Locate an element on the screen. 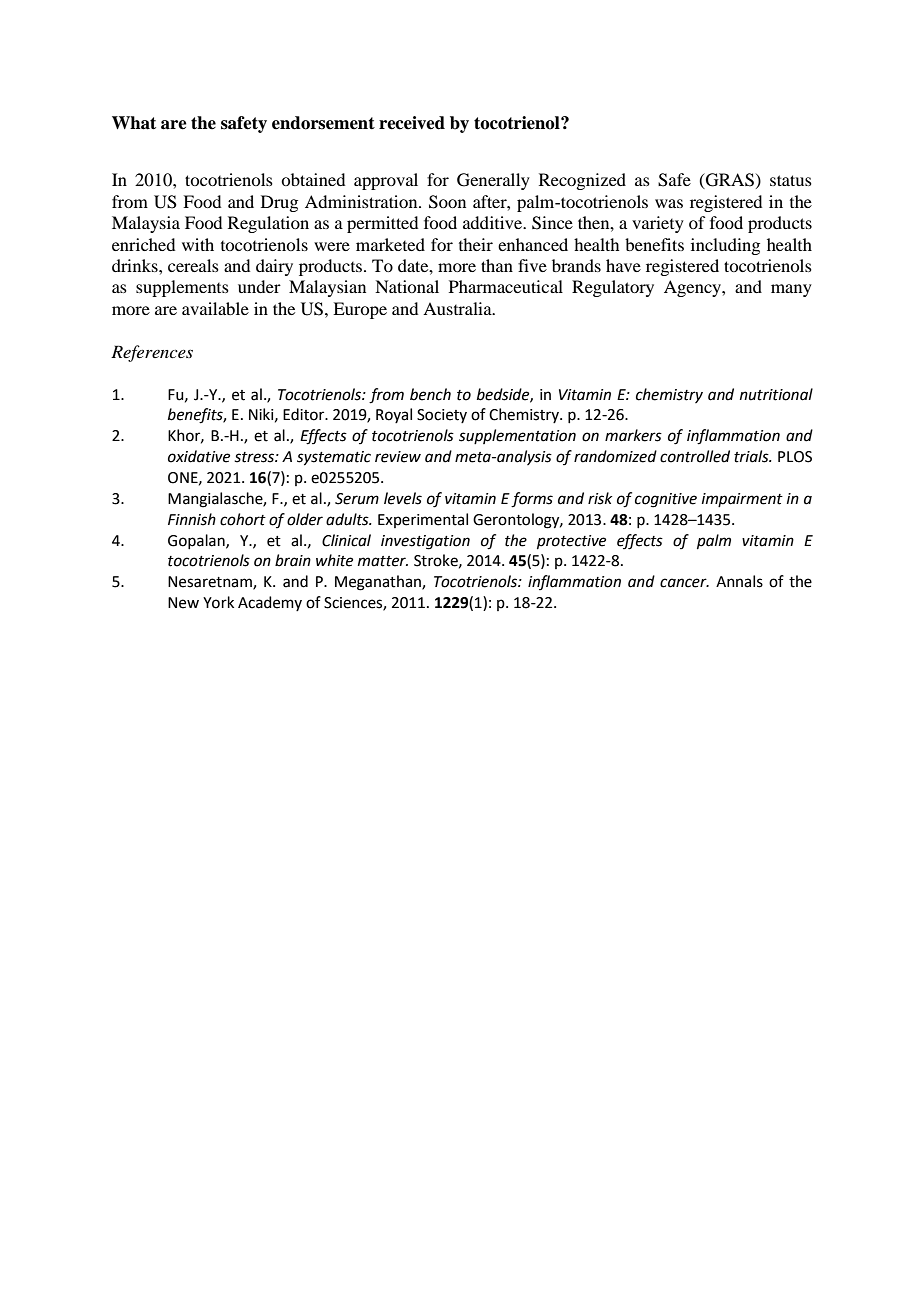 This screenshot has height=1308, width=924. References is located at coordinates (152, 353).
